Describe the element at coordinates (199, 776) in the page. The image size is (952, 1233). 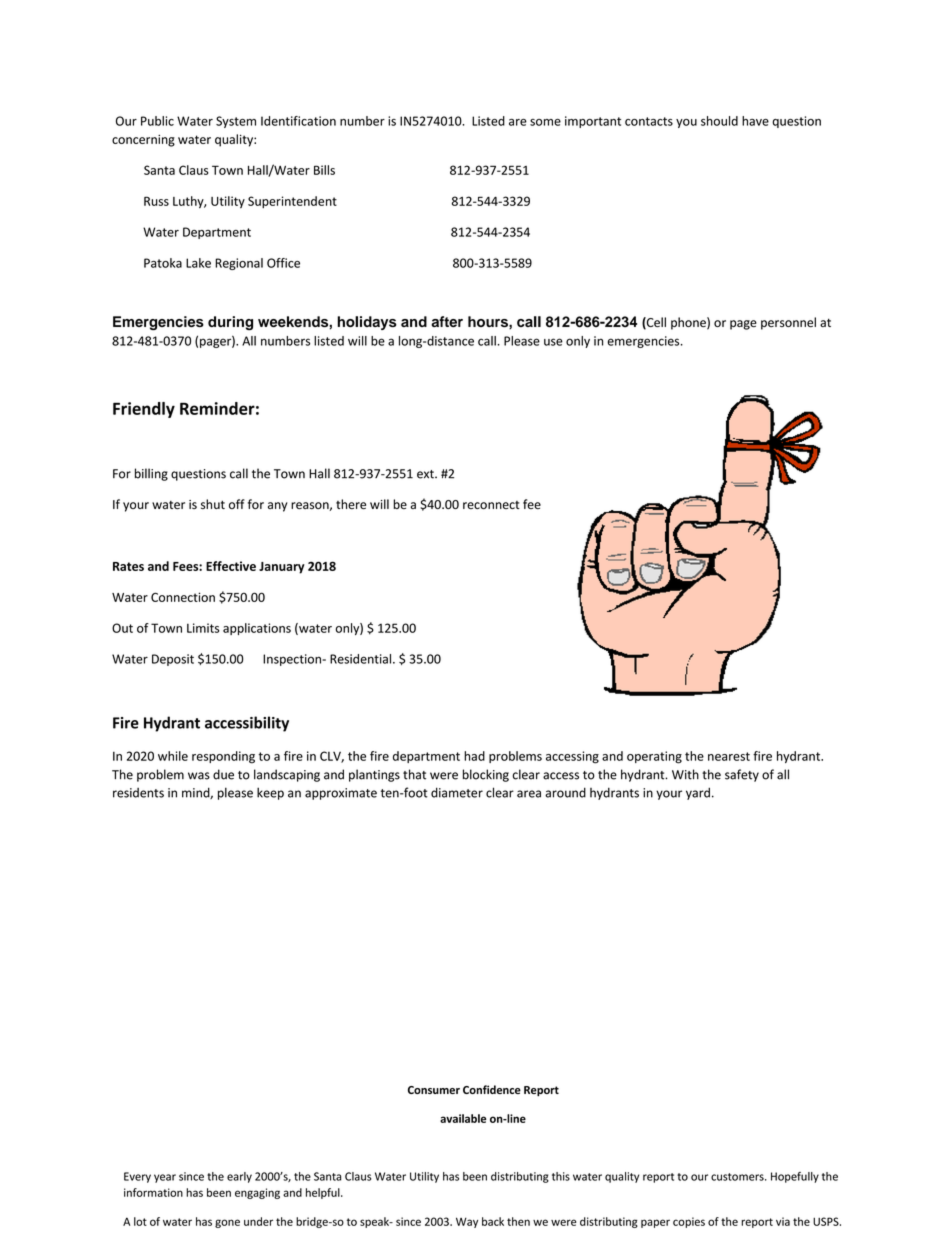
I see `was` at that location.
